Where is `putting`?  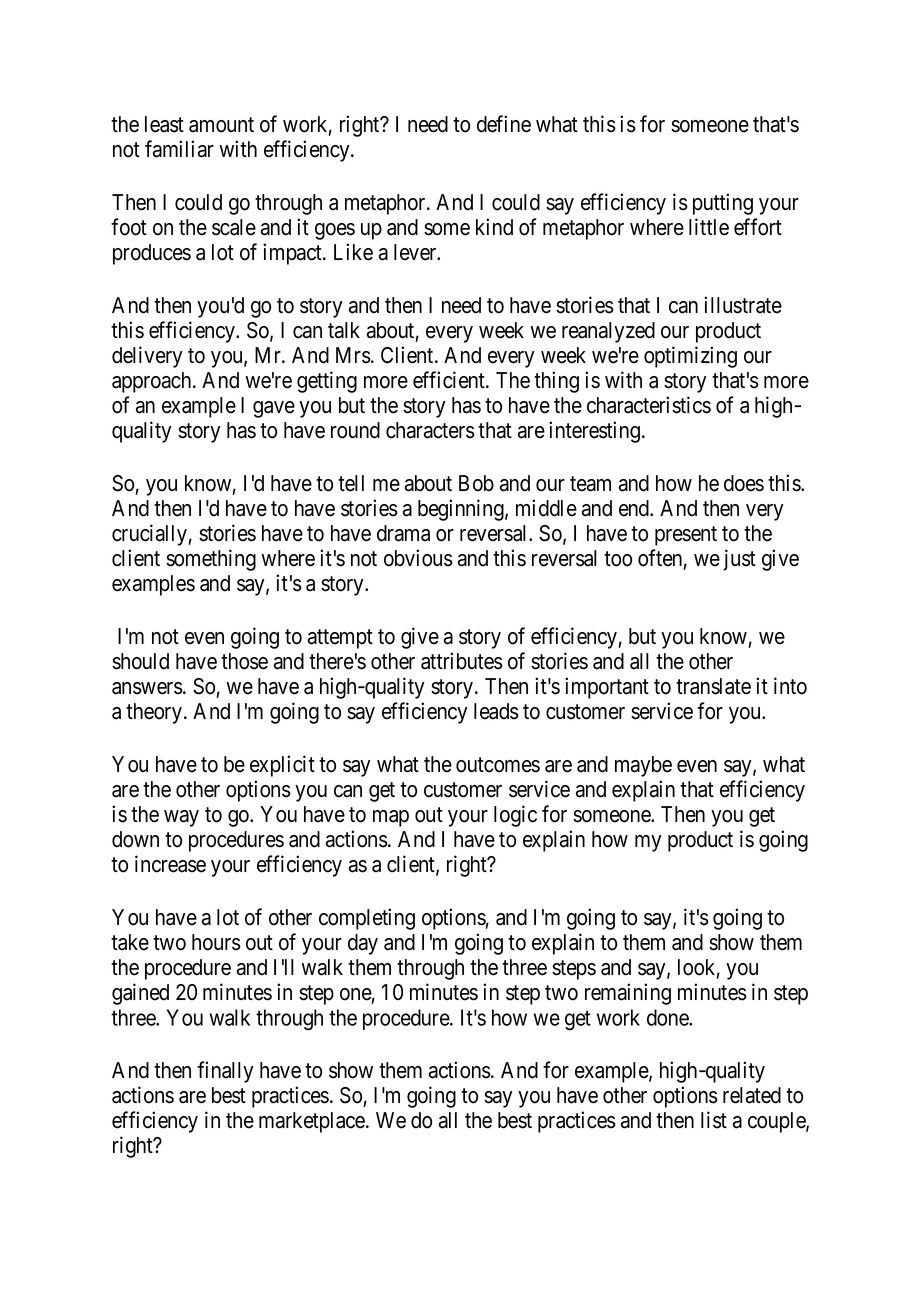
putting is located at coordinates (723, 204).
